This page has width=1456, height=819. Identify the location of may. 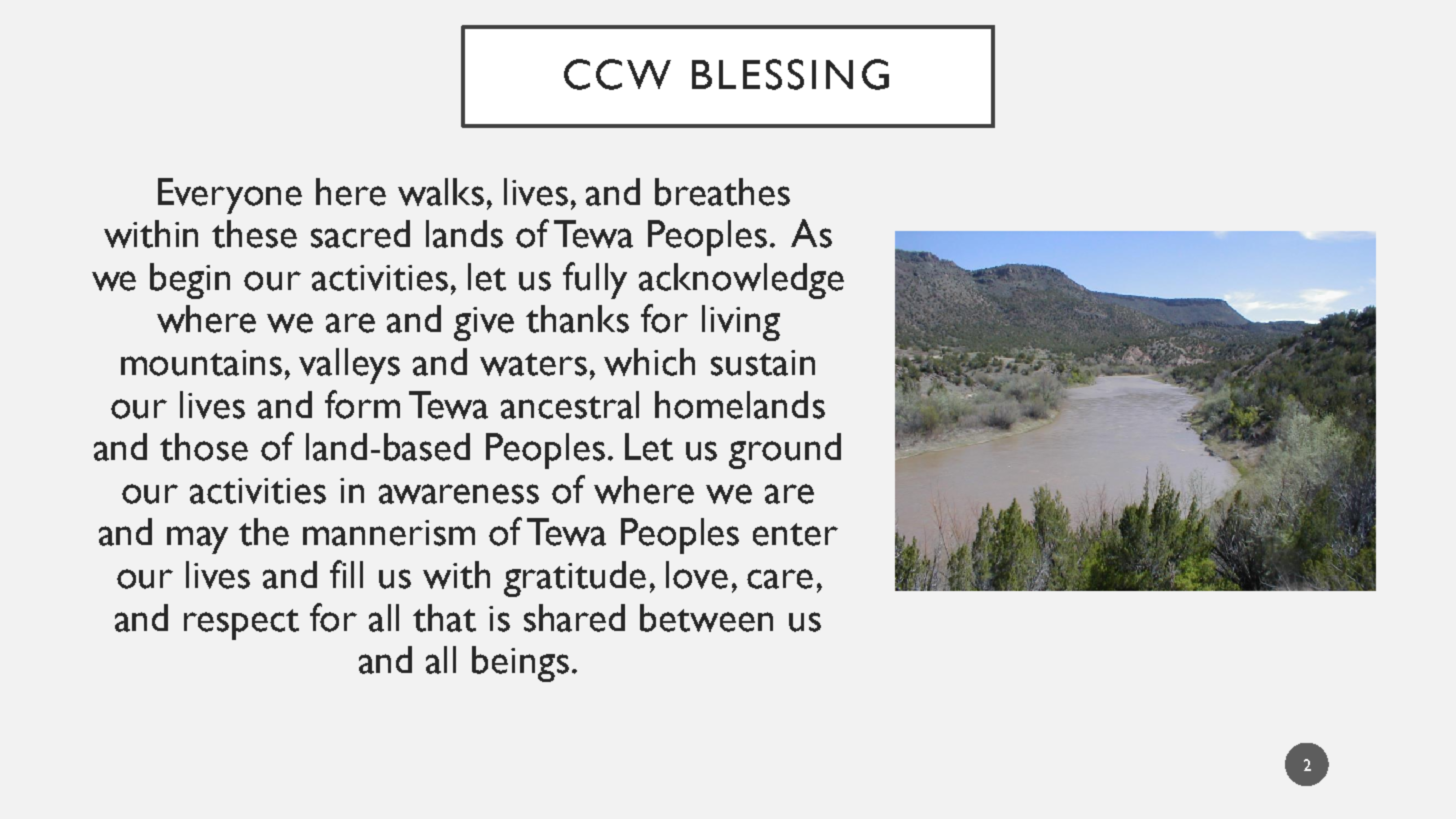
(197, 540).
